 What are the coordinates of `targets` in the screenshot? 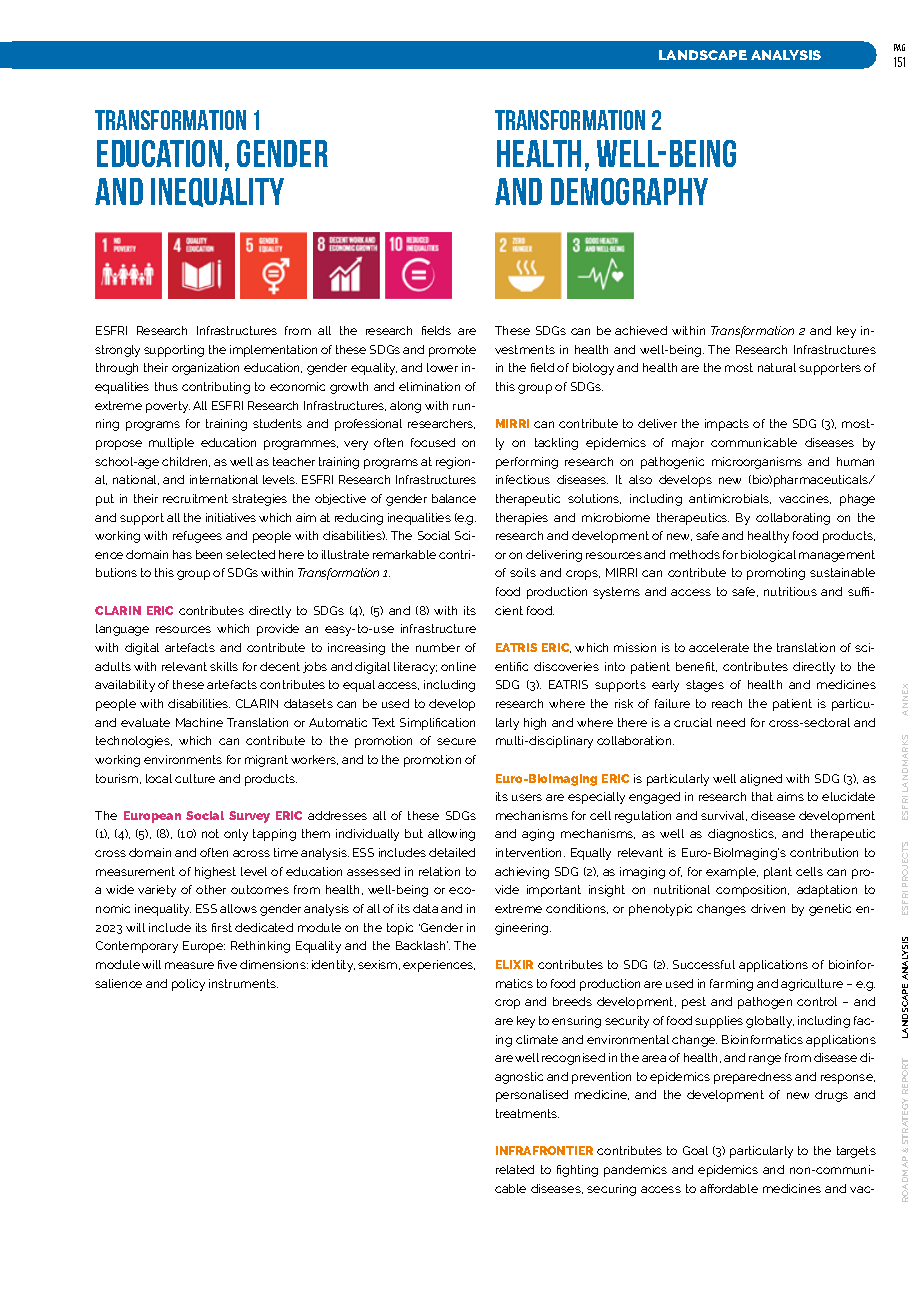 It's located at (856, 1152).
